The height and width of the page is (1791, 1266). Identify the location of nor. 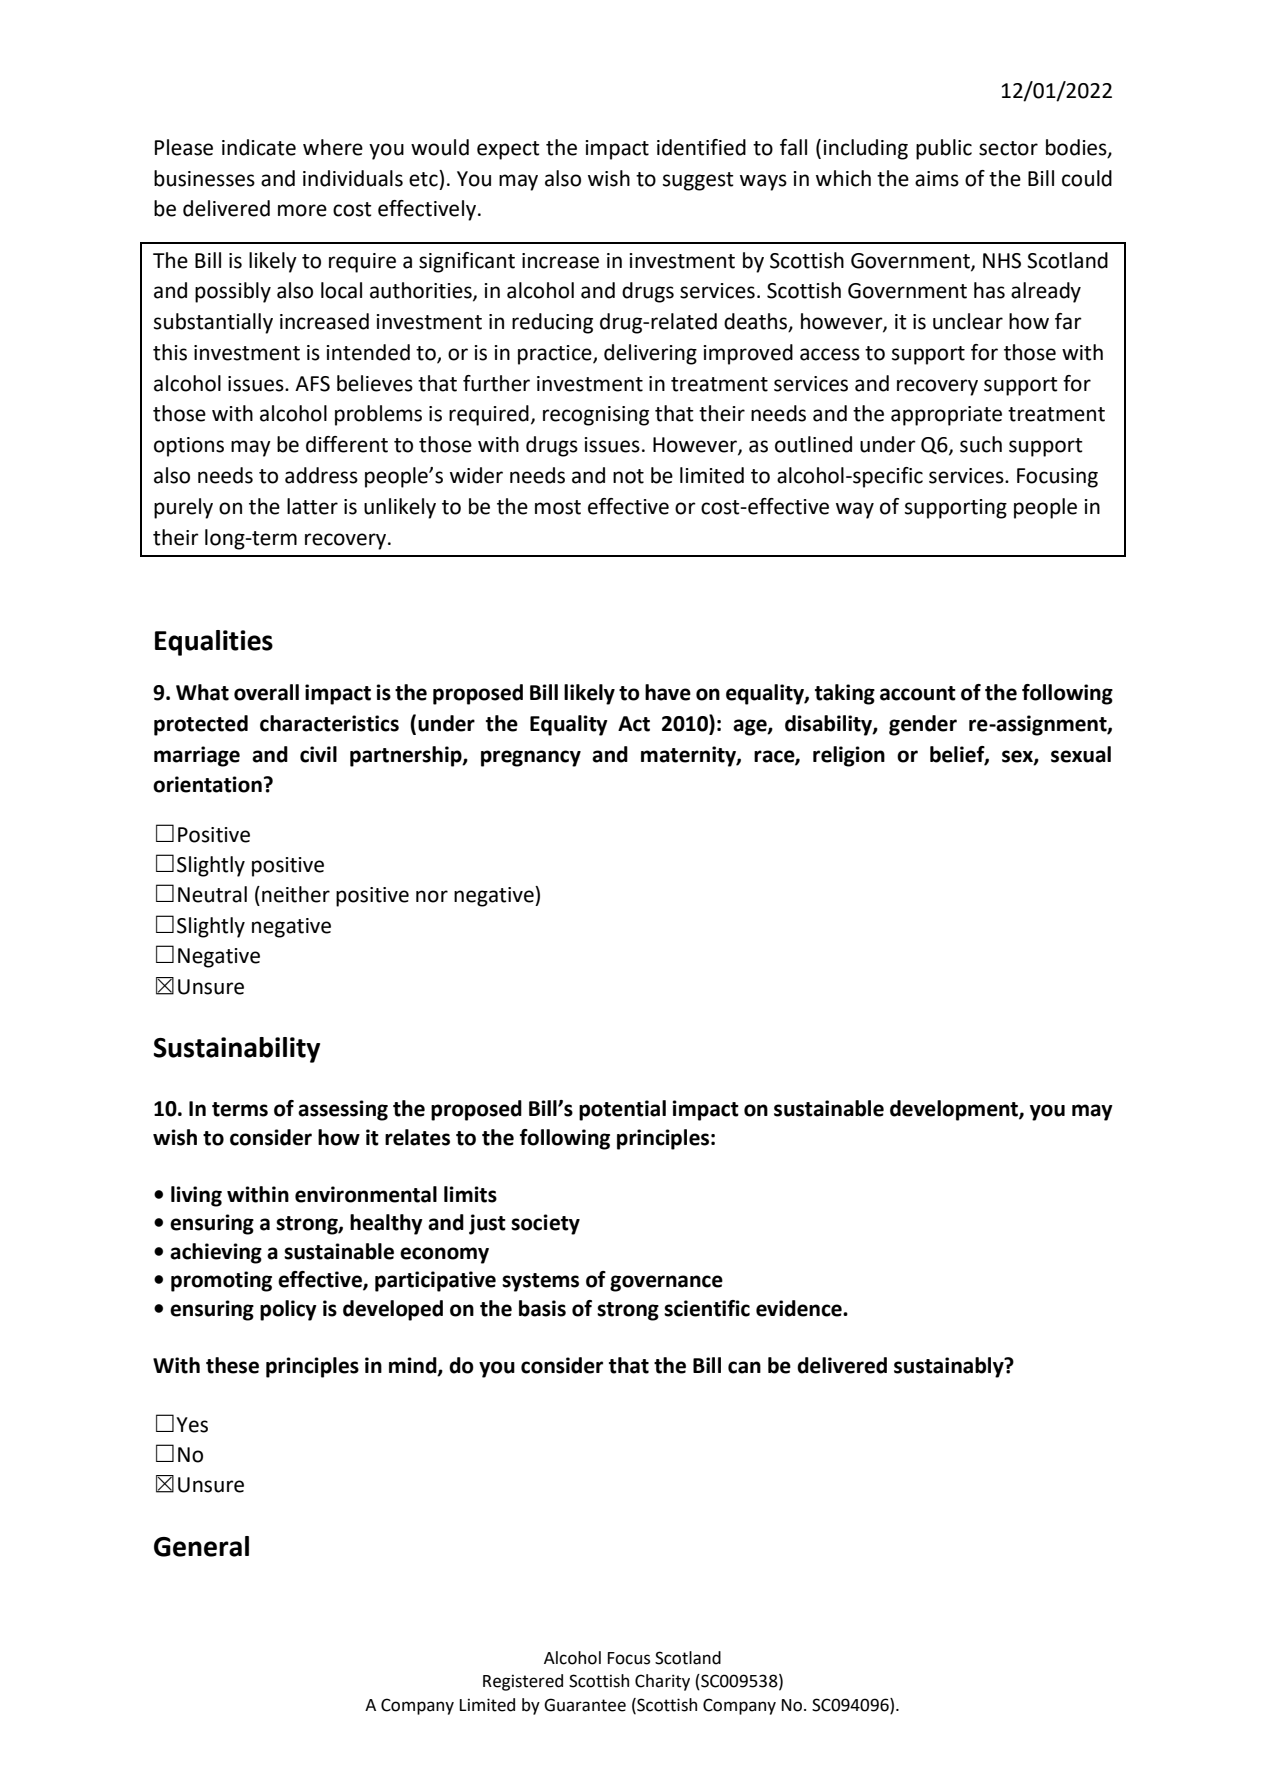
(432, 896).
